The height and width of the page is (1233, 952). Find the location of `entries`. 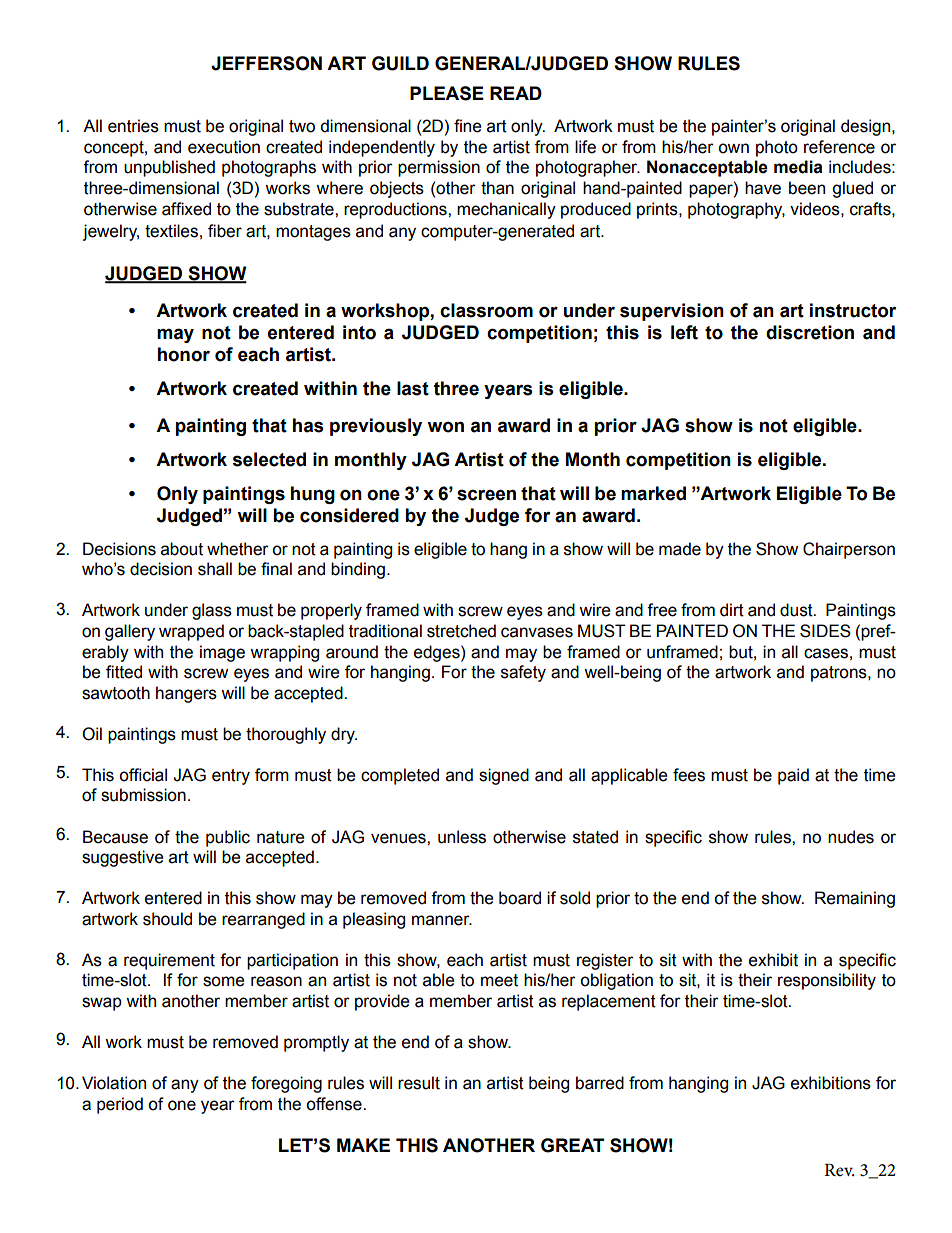

entries is located at coordinates (133, 126).
